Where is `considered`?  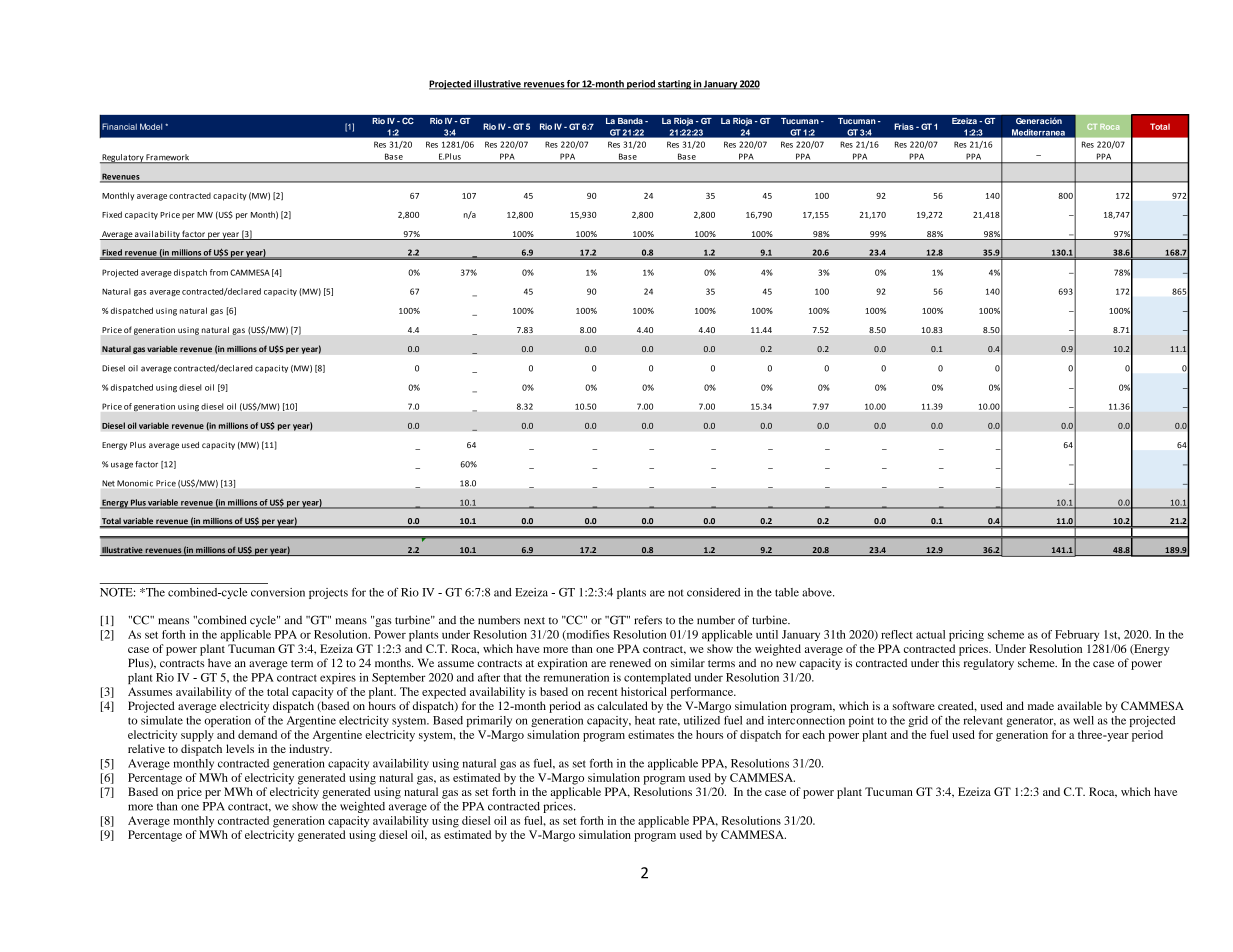
considered is located at coordinates (713, 592).
